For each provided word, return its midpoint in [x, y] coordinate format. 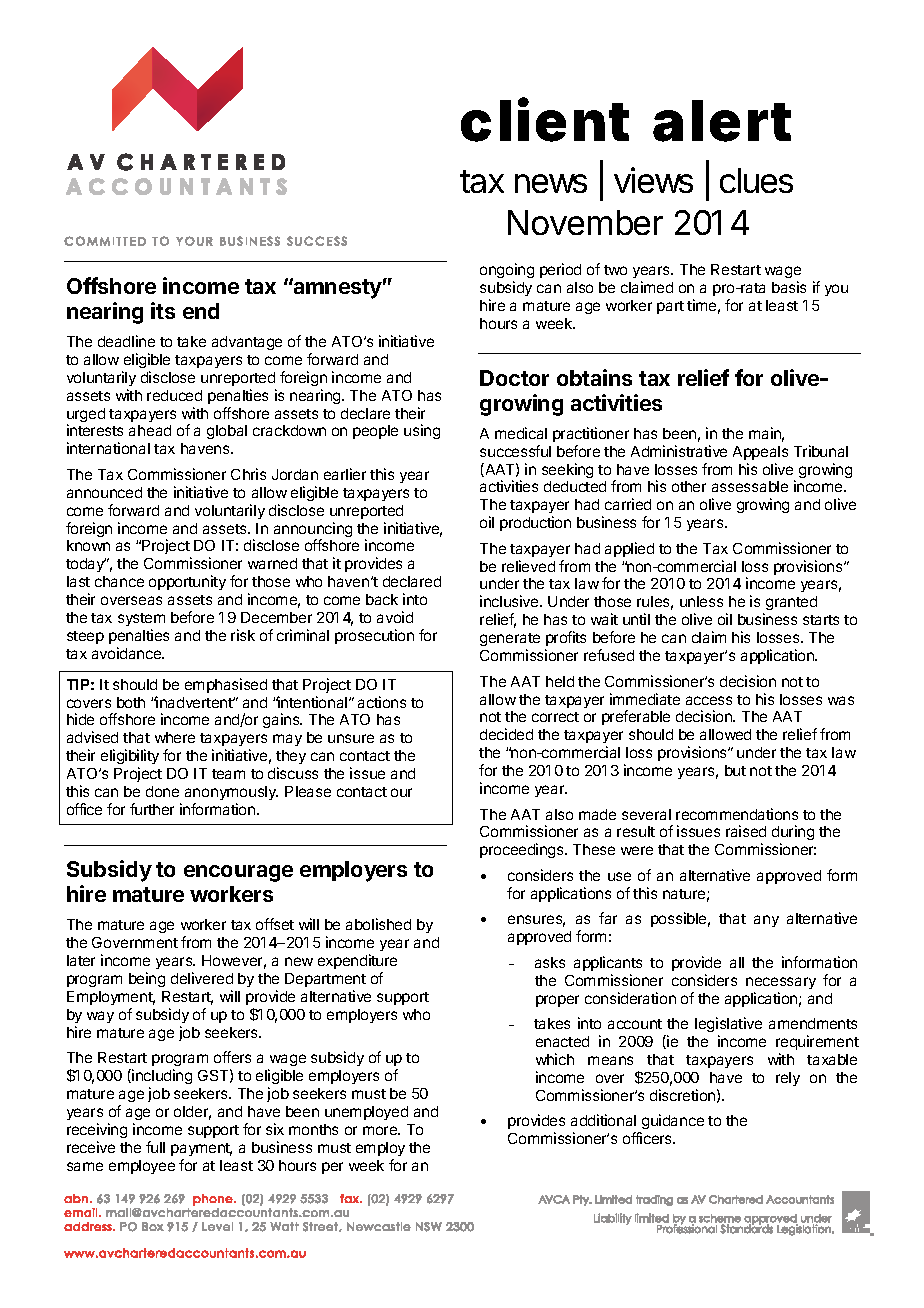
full [155, 1147]
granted [791, 603]
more [381, 1130]
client [545, 120]
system [141, 619]
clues [756, 180]
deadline [126, 341]
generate [510, 641]
